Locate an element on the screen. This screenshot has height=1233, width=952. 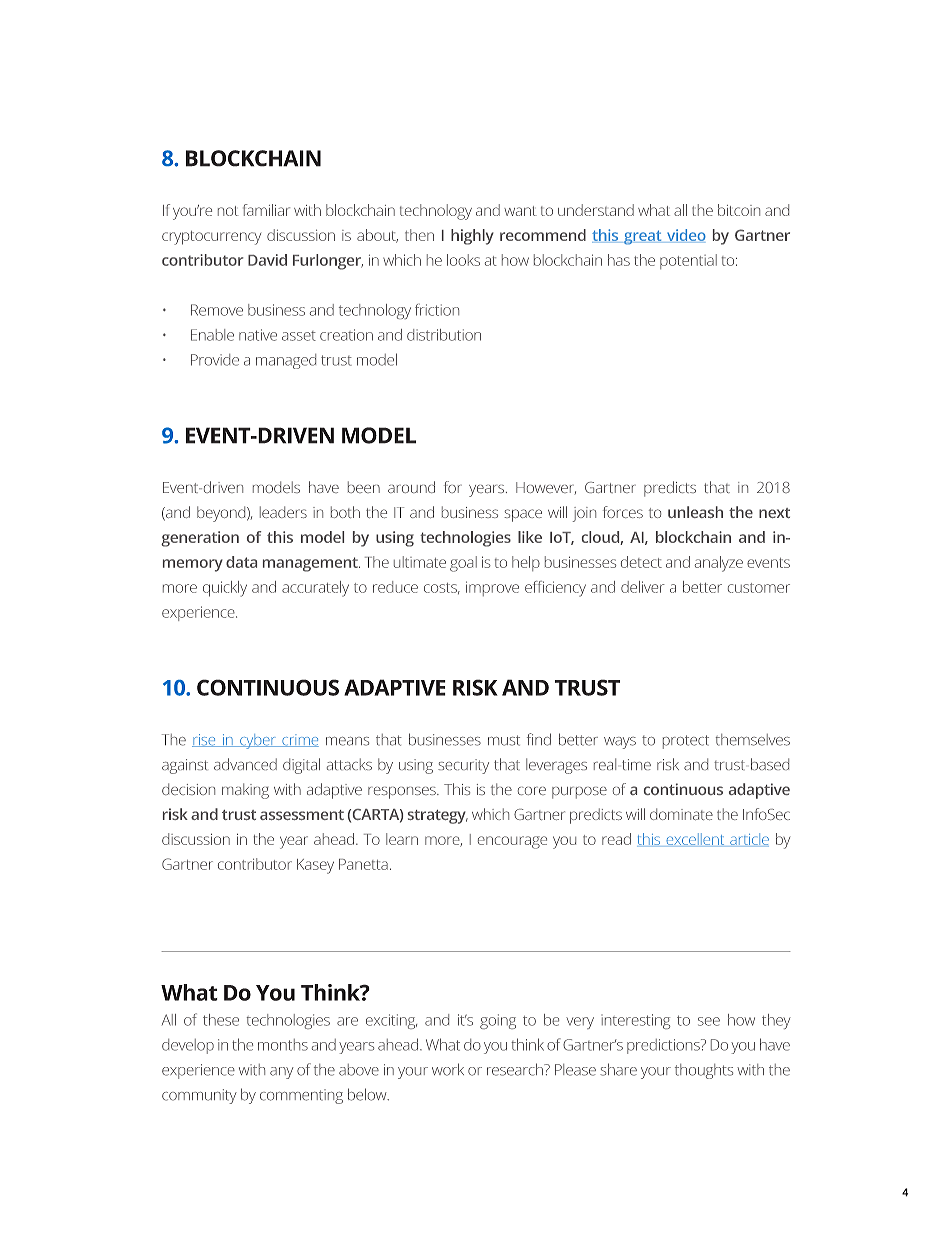
video is located at coordinates (685, 236).
